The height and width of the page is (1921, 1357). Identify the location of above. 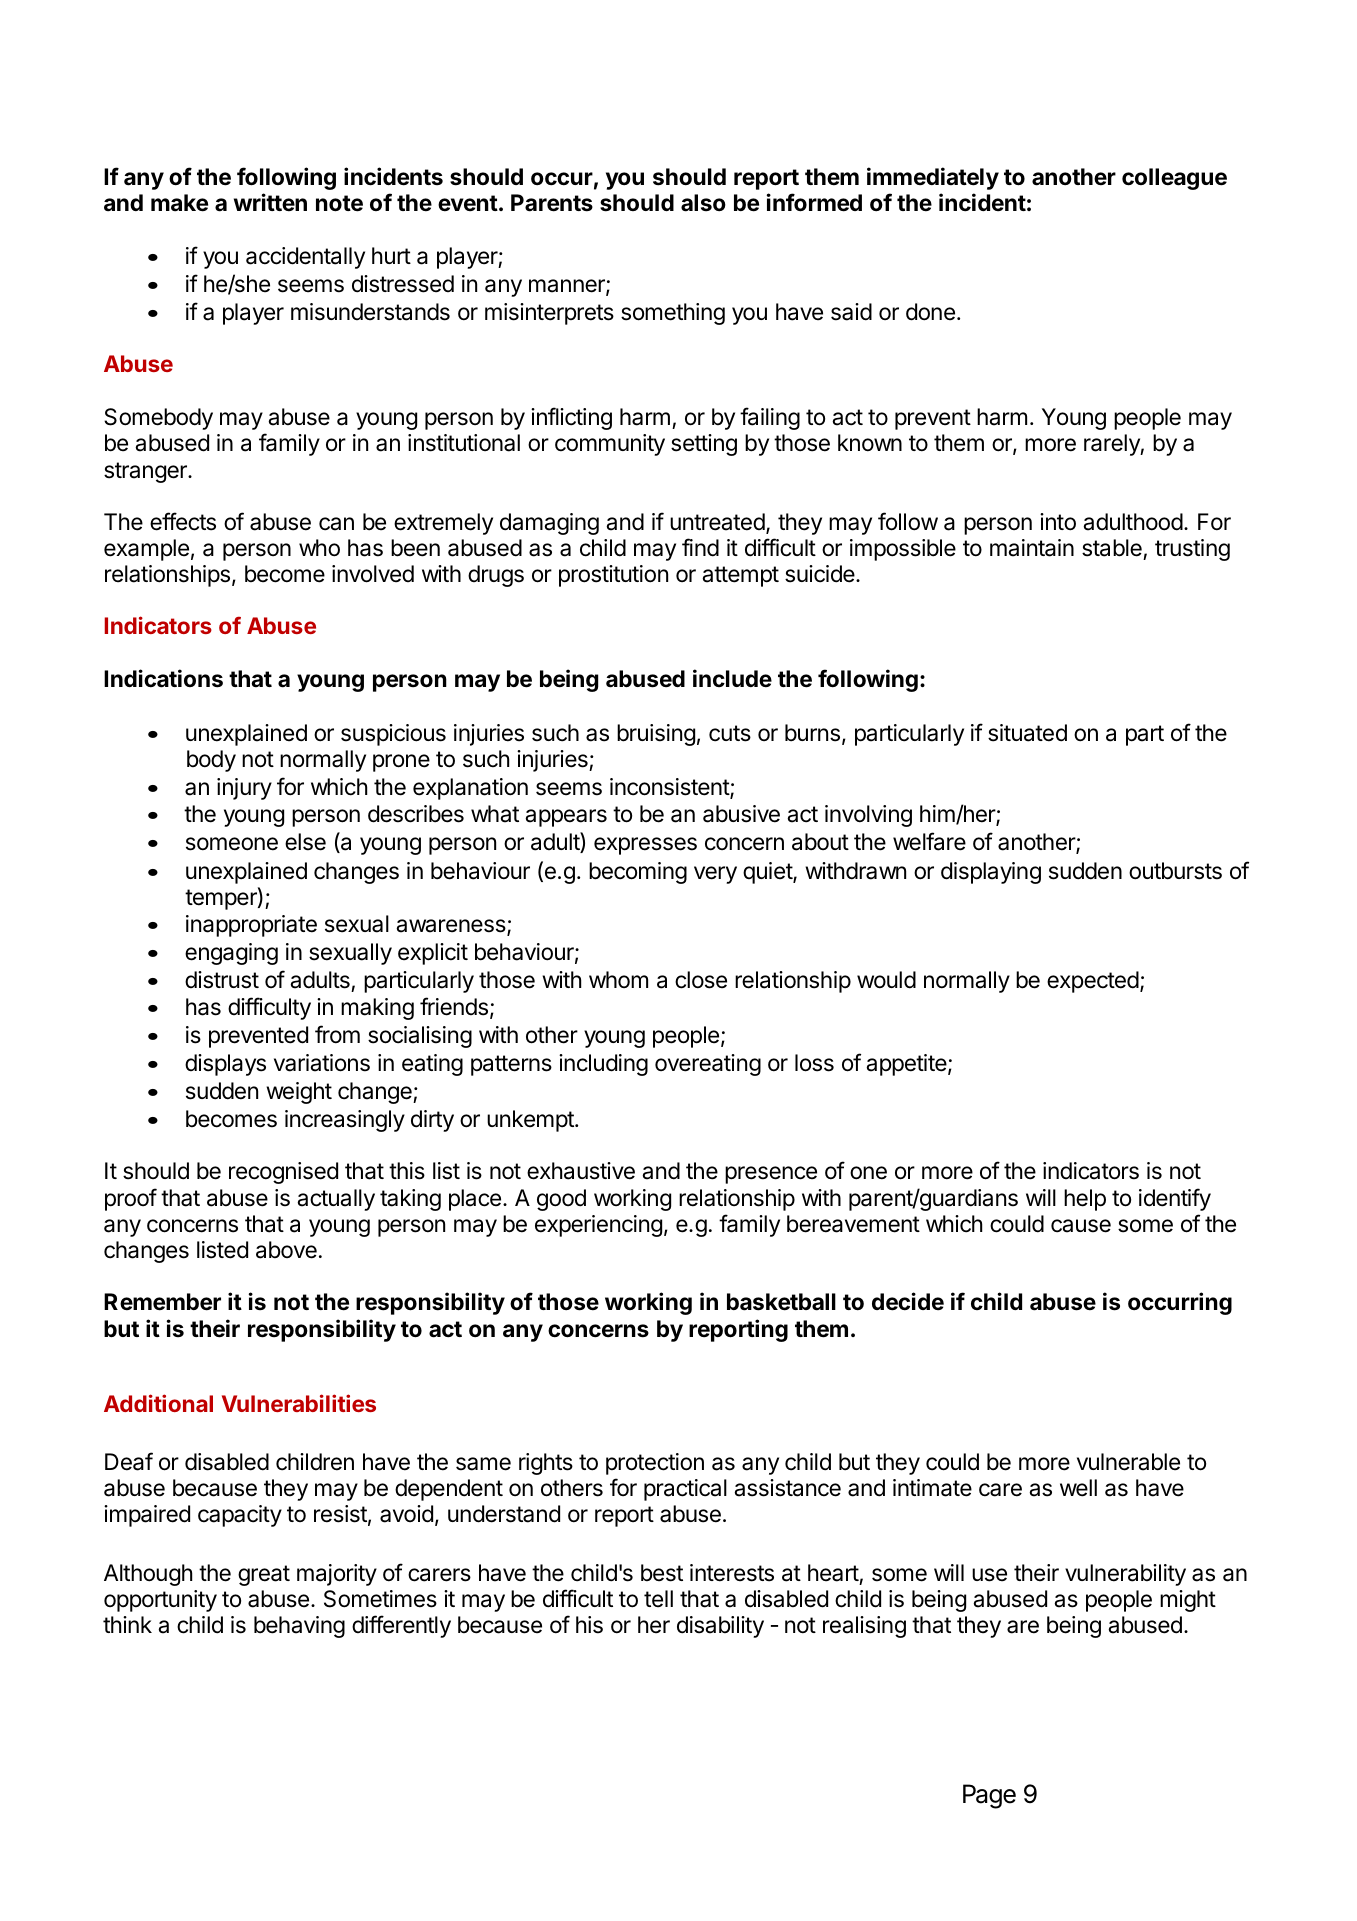
(286, 1250).
